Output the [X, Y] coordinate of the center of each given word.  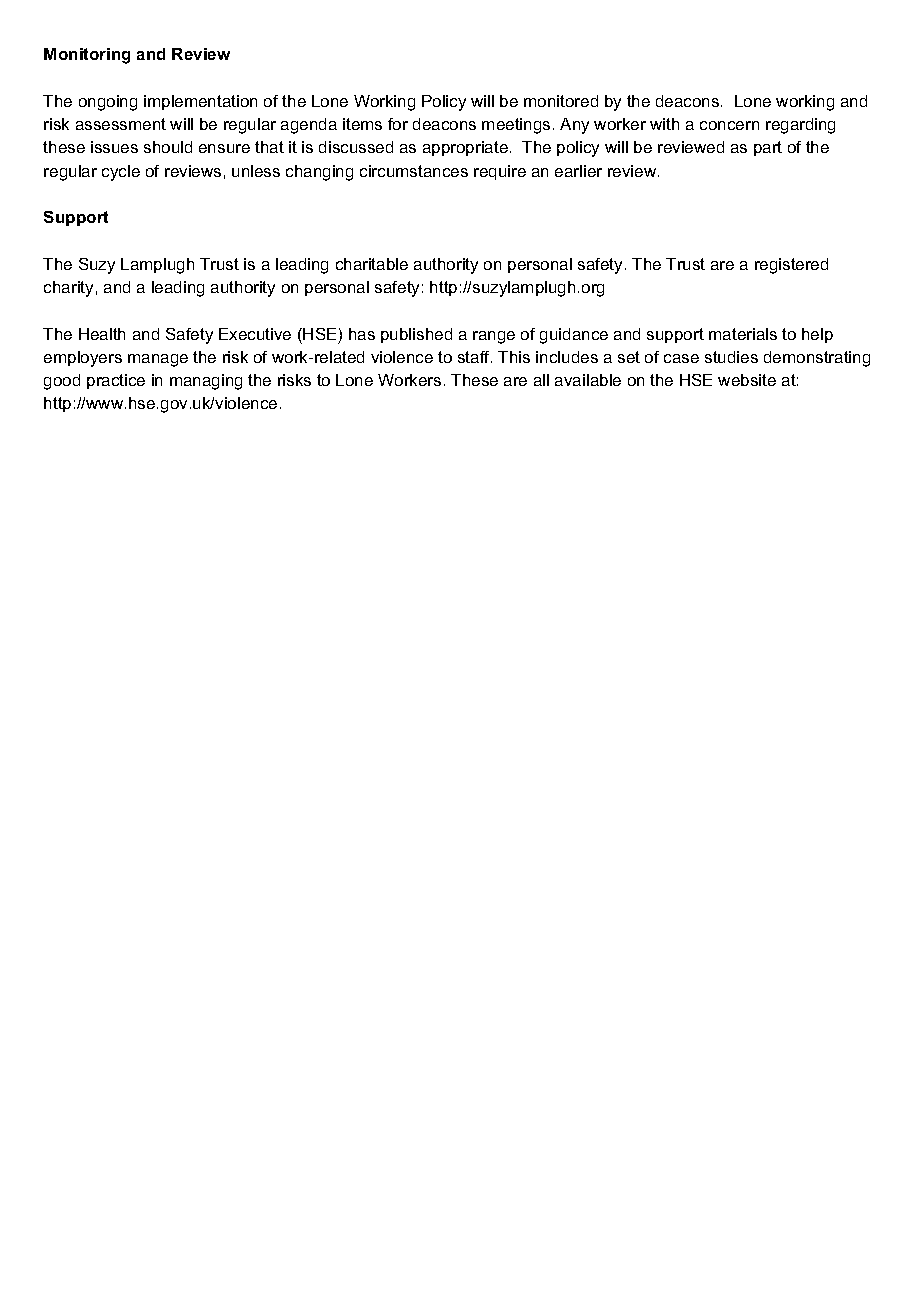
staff [475, 357]
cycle [121, 173]
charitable [372, 264]
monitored [561, 101]
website [747, 380]
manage [158, 360]
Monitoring [87, 56]
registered [791, 266]
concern [729, 125]
